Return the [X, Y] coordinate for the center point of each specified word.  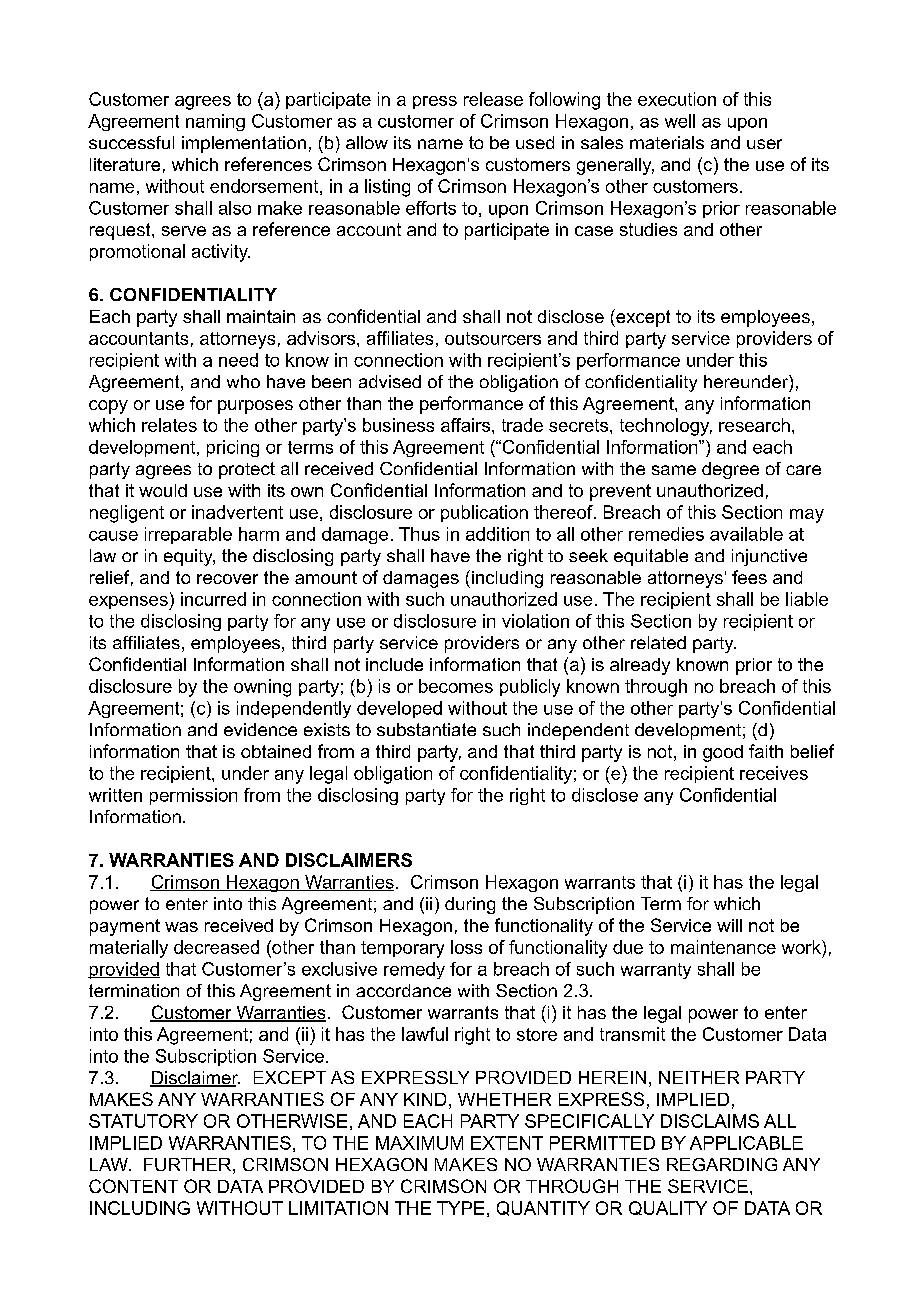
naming [215, 122]
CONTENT [133, 1186]
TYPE [460, 1208]
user [764, 144]
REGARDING [722, 1164]
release [493, 99]
